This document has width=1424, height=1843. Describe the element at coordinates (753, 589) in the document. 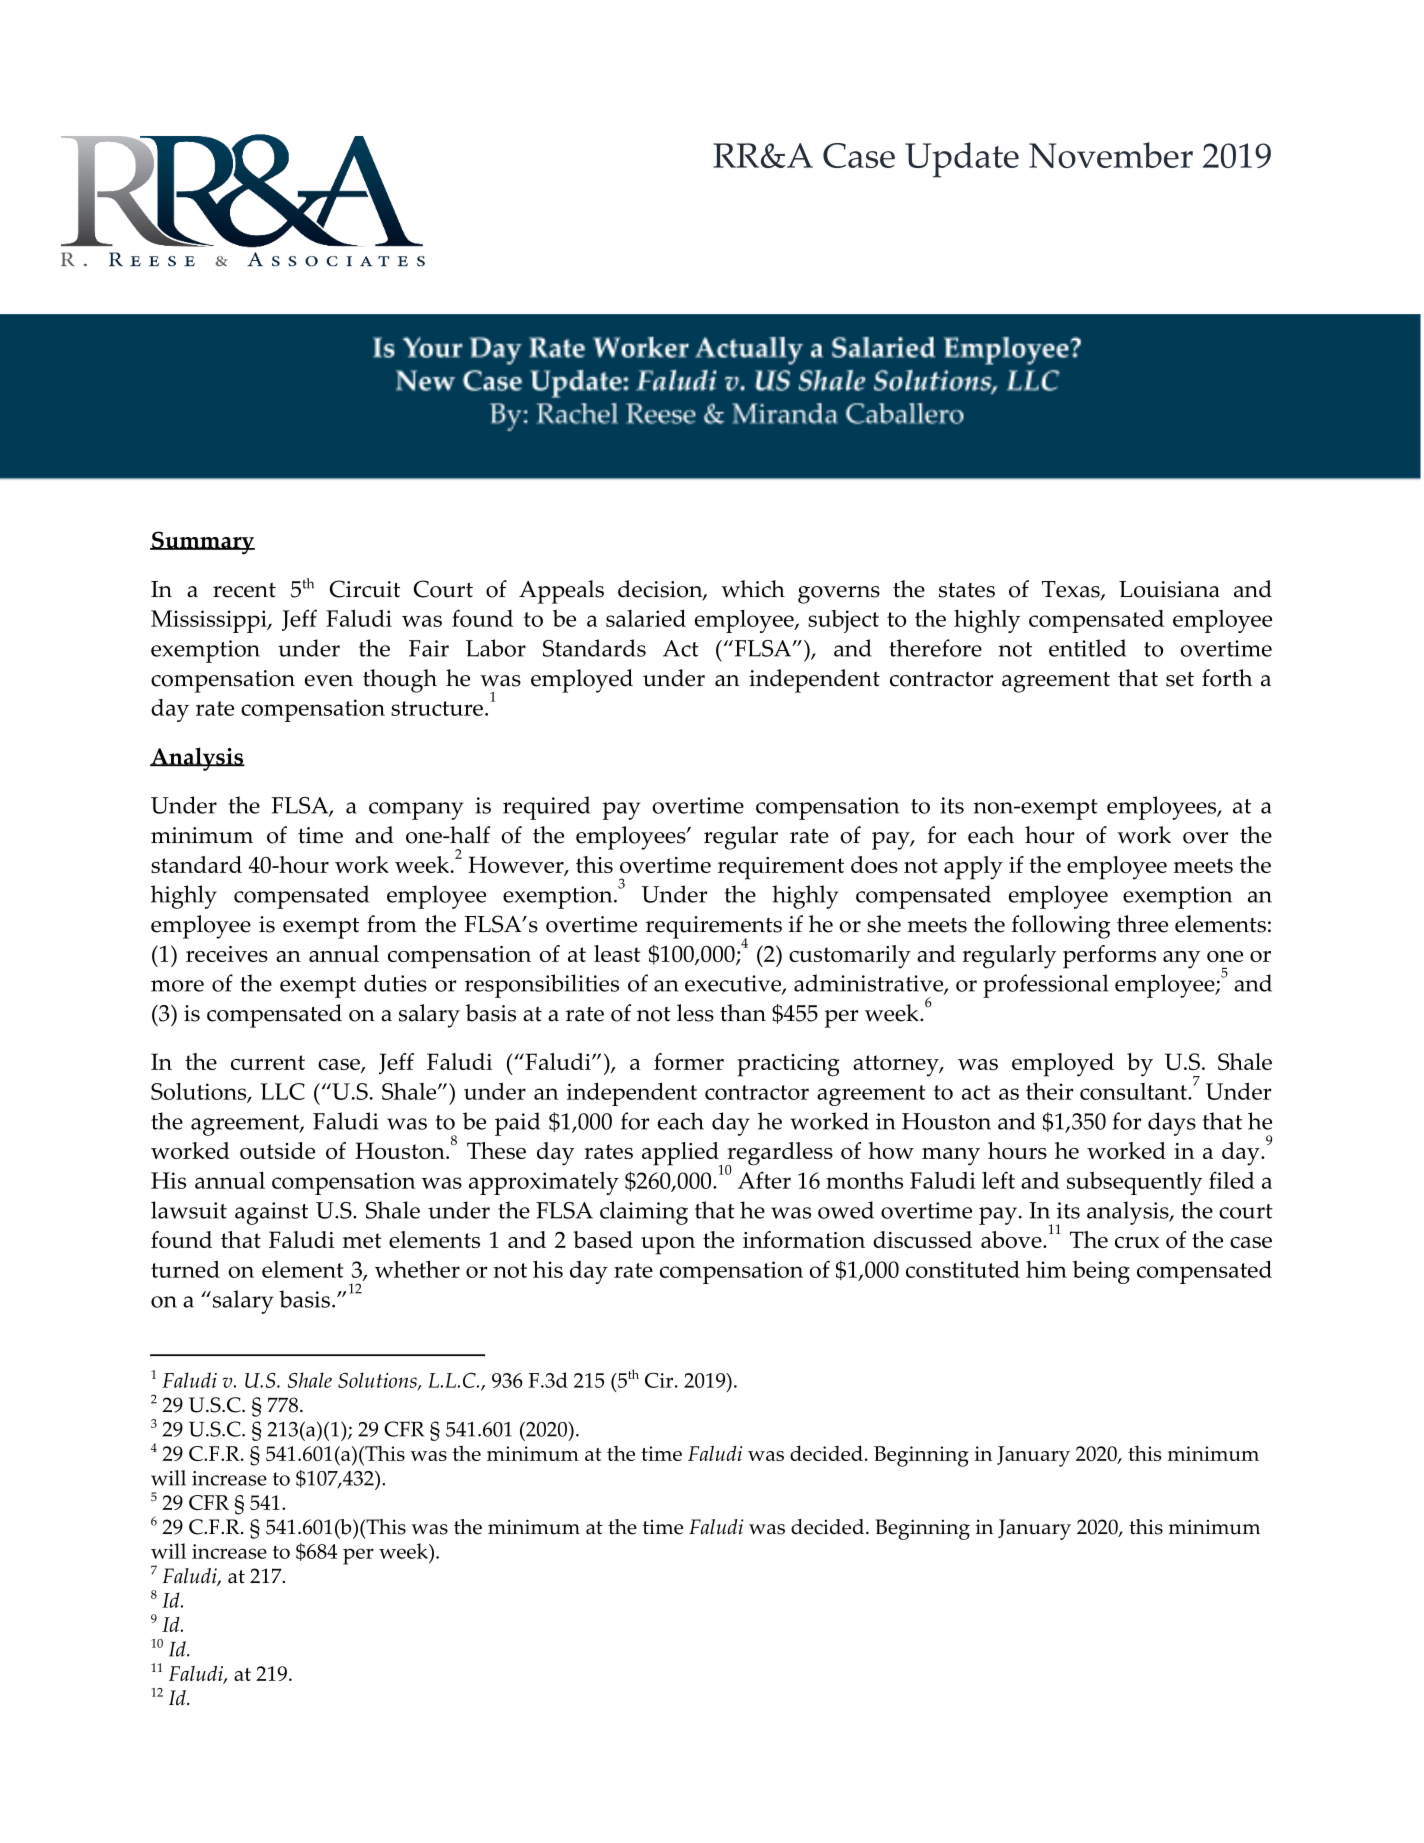

I see `which` at that location.
